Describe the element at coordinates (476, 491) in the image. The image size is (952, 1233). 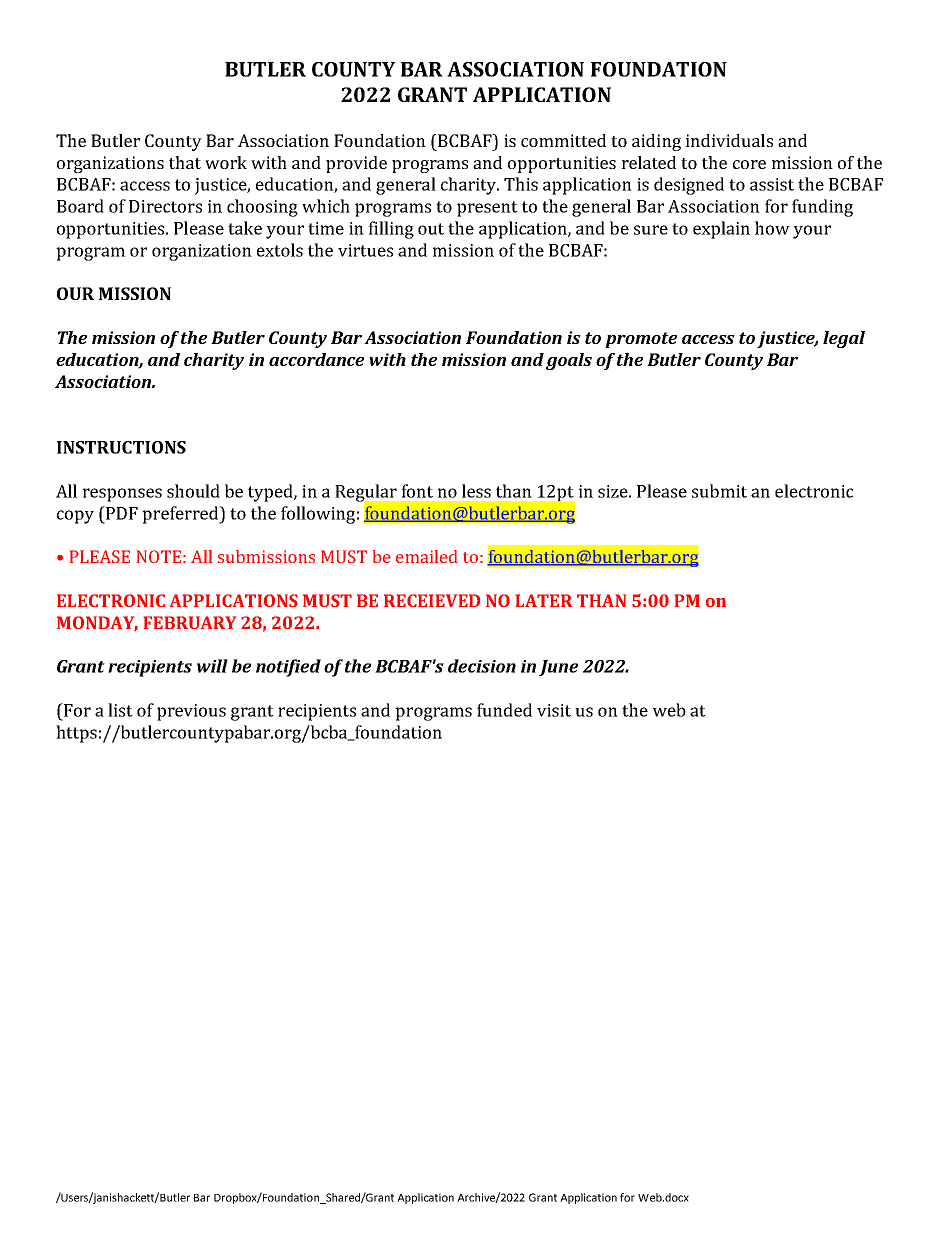
I see `less` at that location.
